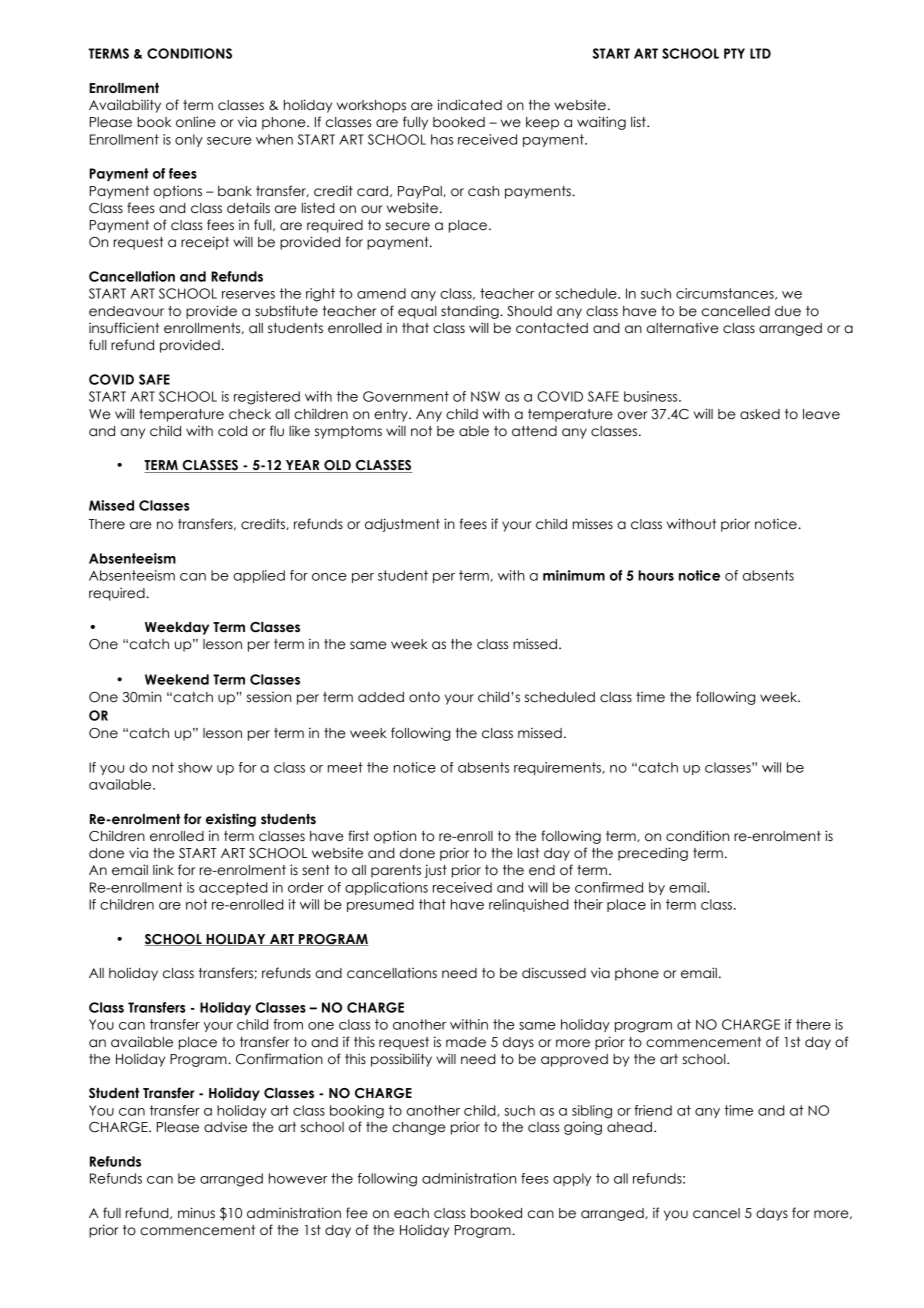 This screenshot has height=1308, width=924. I want to click on minus, so click(196, 1213).
